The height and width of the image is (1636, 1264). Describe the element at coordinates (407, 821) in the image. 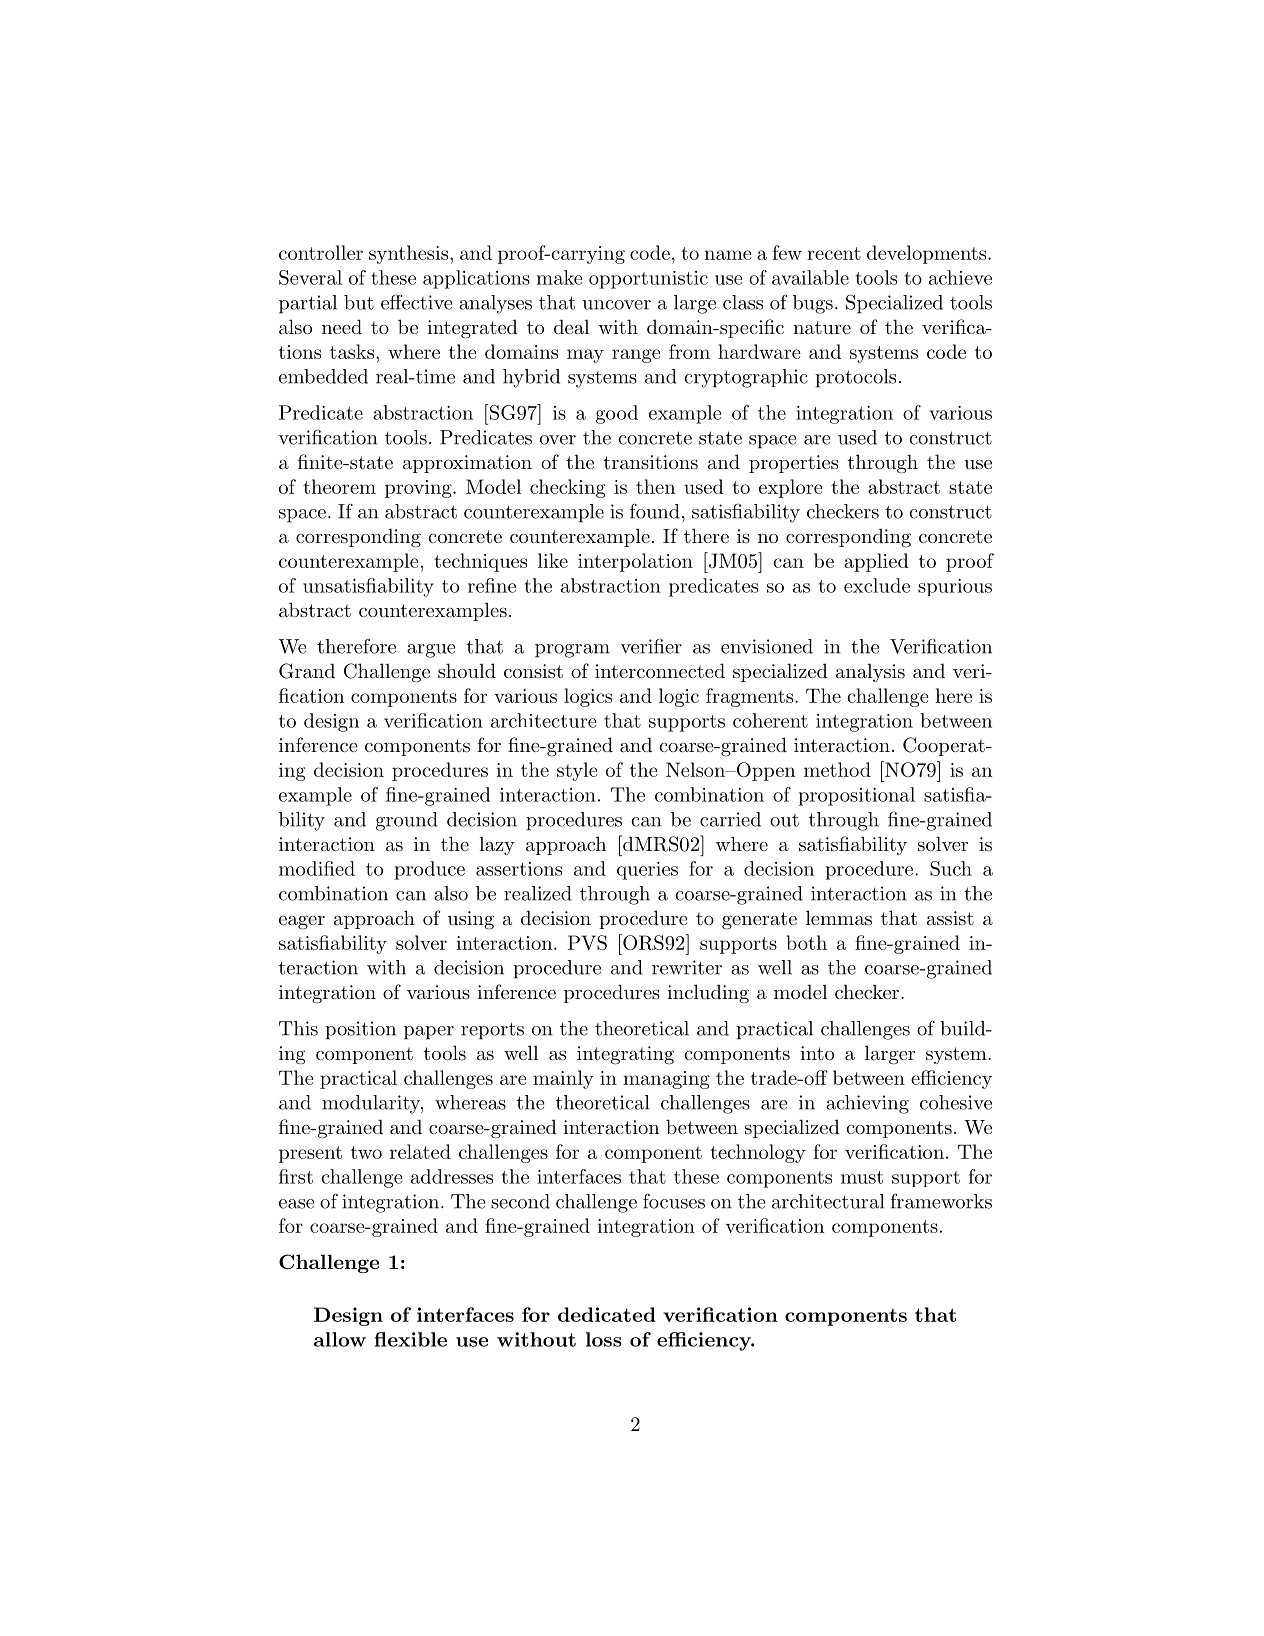

I see `ground` at that location.
